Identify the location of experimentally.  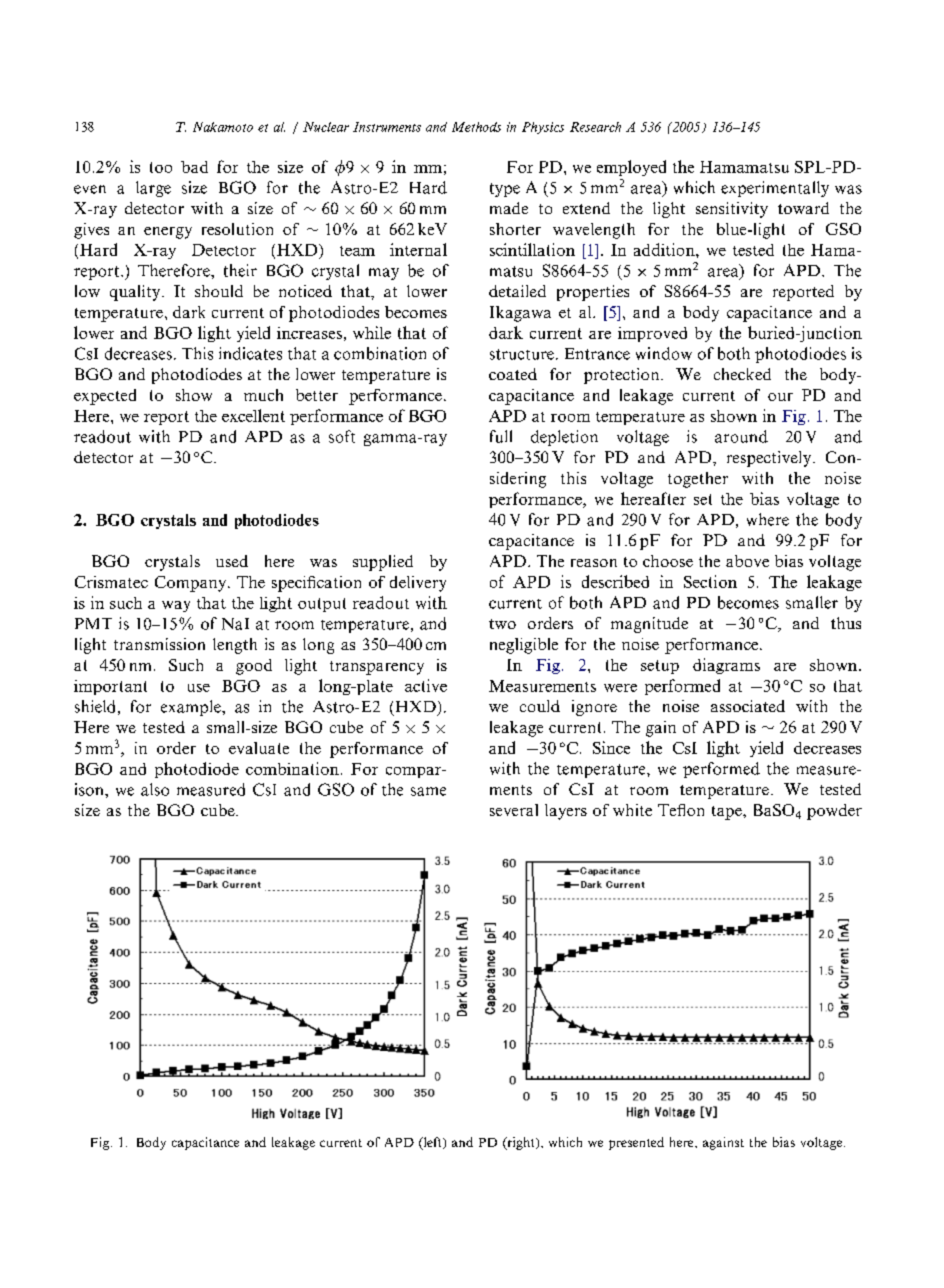
(775, 189).
